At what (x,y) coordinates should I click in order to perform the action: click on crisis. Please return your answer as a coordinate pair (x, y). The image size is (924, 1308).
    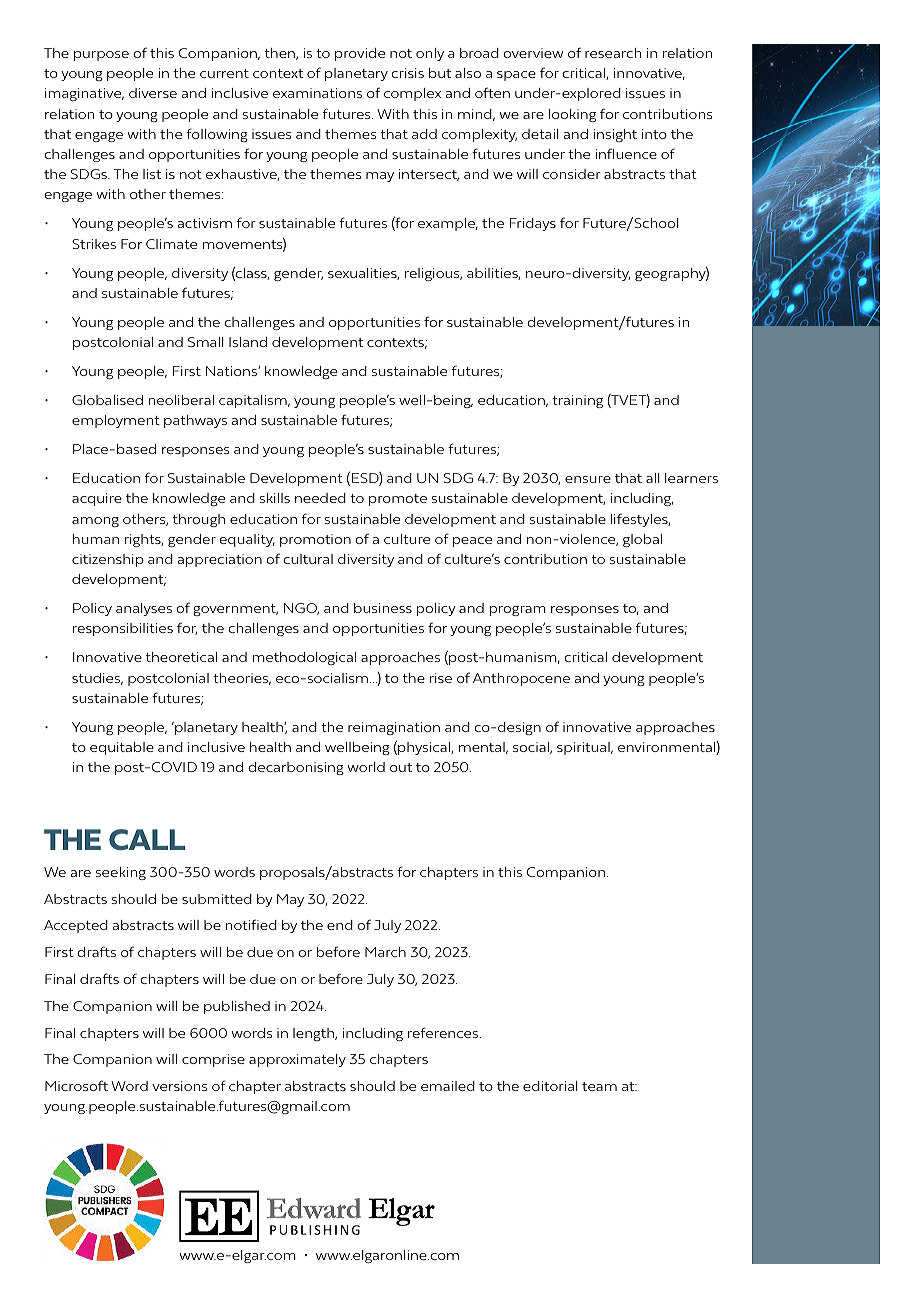
    Looking at the image, I should click on (407, 73).
